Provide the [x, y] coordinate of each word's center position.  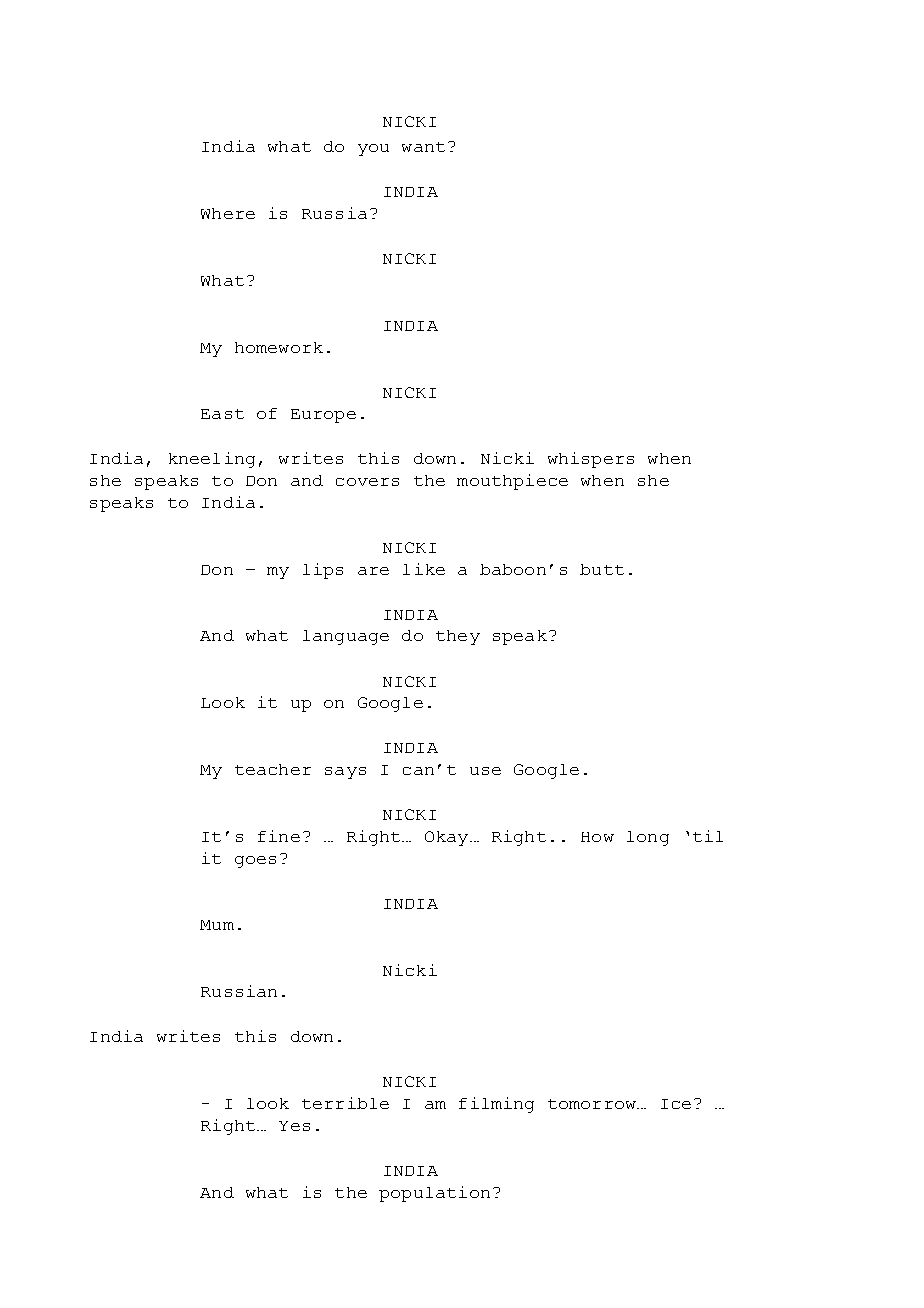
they [458, 637]
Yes [294, 1126]
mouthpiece [512, 482]
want [423, 147]
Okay [446, 838]
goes [255, 862]
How [597, 837]
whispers [591, 460]
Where [228, 213]
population [434, 1194]
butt [602, 569]
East [222, 414]
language [346, 637]
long [648, 838]
